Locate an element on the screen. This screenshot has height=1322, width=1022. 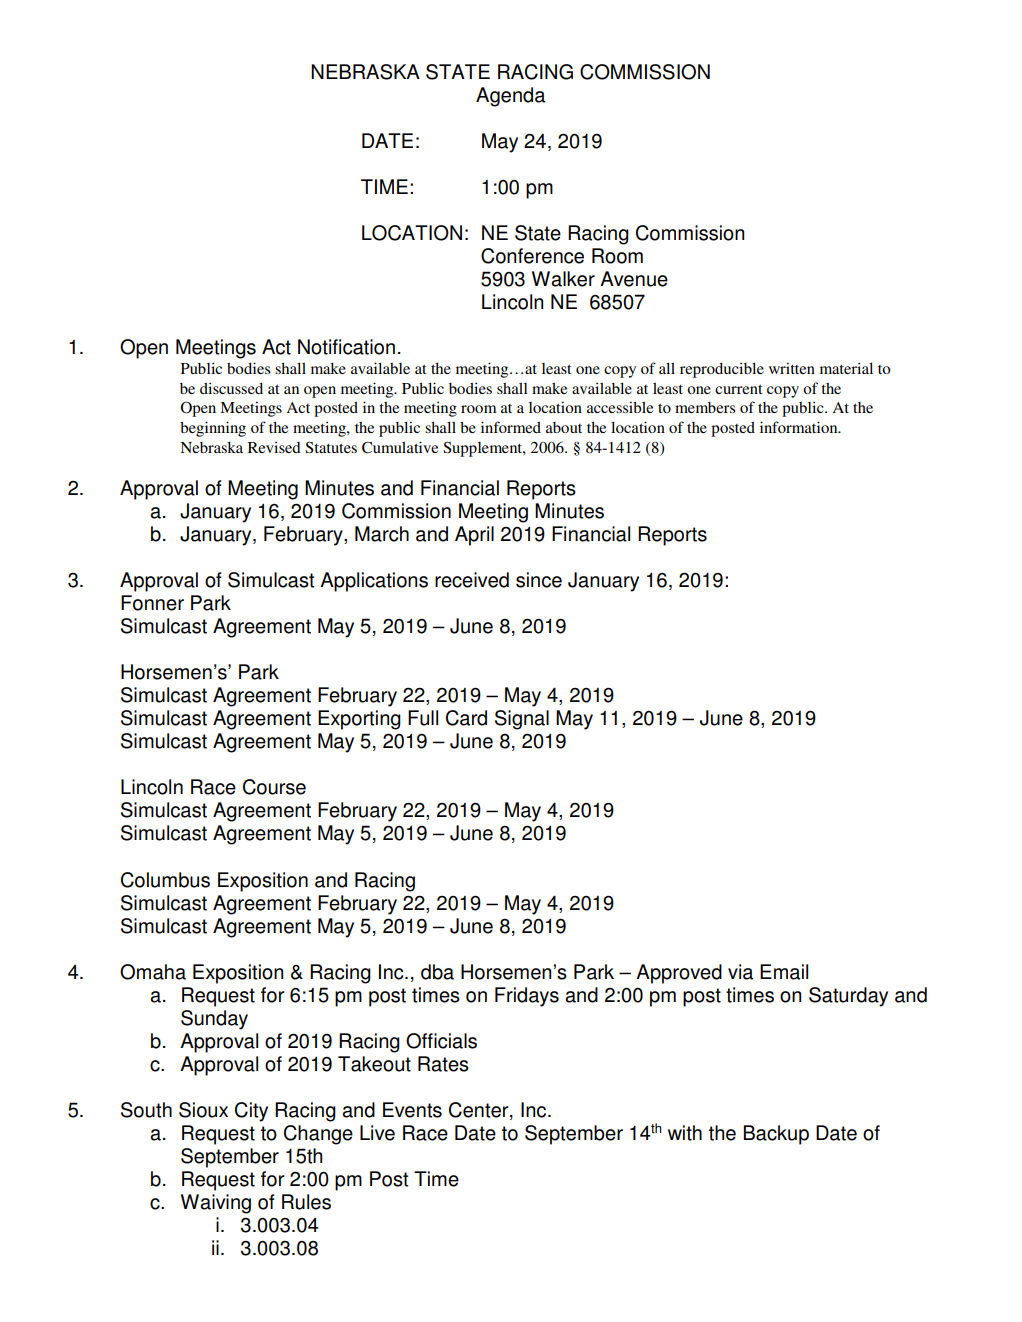
dba is located at coordinates (437, 972).
